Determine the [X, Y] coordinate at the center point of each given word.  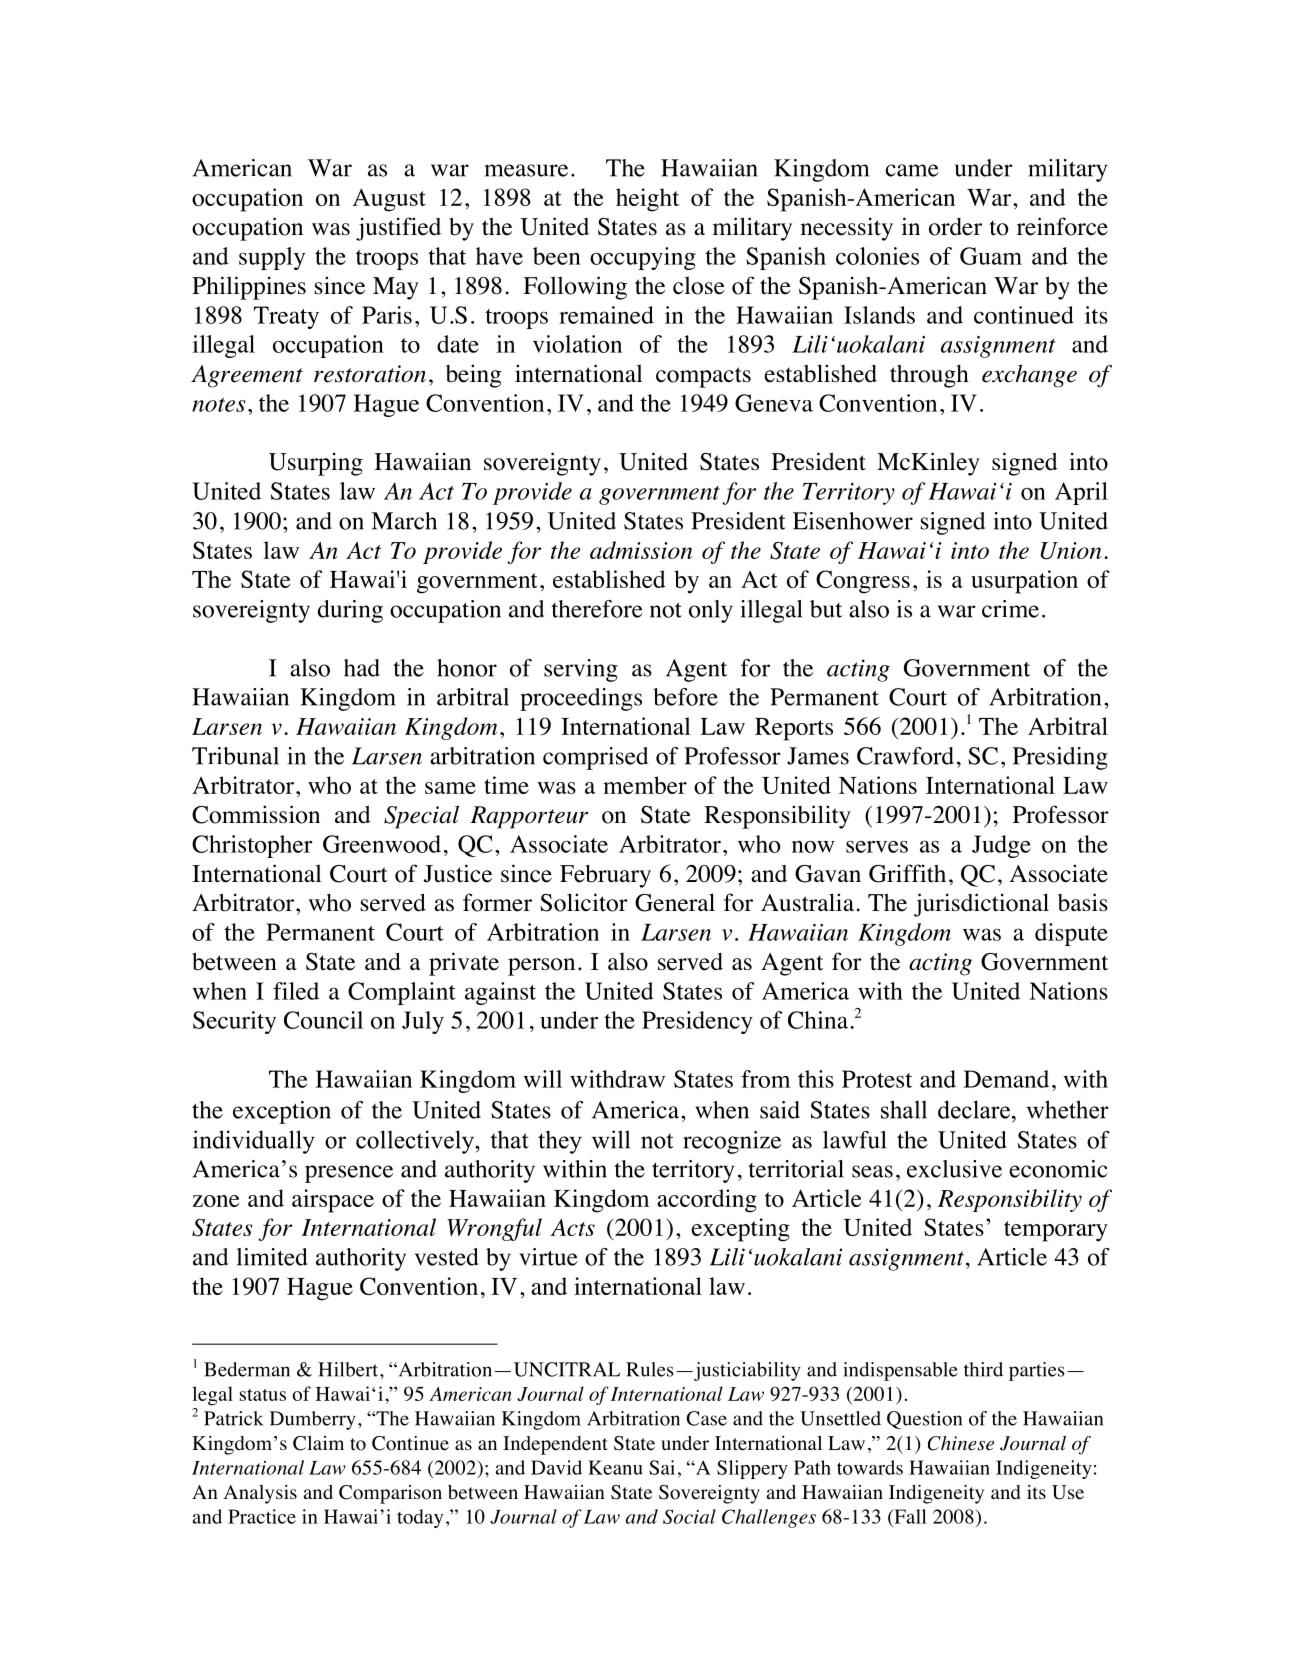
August [389, 200]
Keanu [615, 1467]
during [350, 611]
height [647, 200]
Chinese [961, 1443]
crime [1010, 609]
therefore [597, 609]
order [955, 227]
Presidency [697, 1022]
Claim [318, 1443]
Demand [1006, 1079]
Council [323, 1020]
